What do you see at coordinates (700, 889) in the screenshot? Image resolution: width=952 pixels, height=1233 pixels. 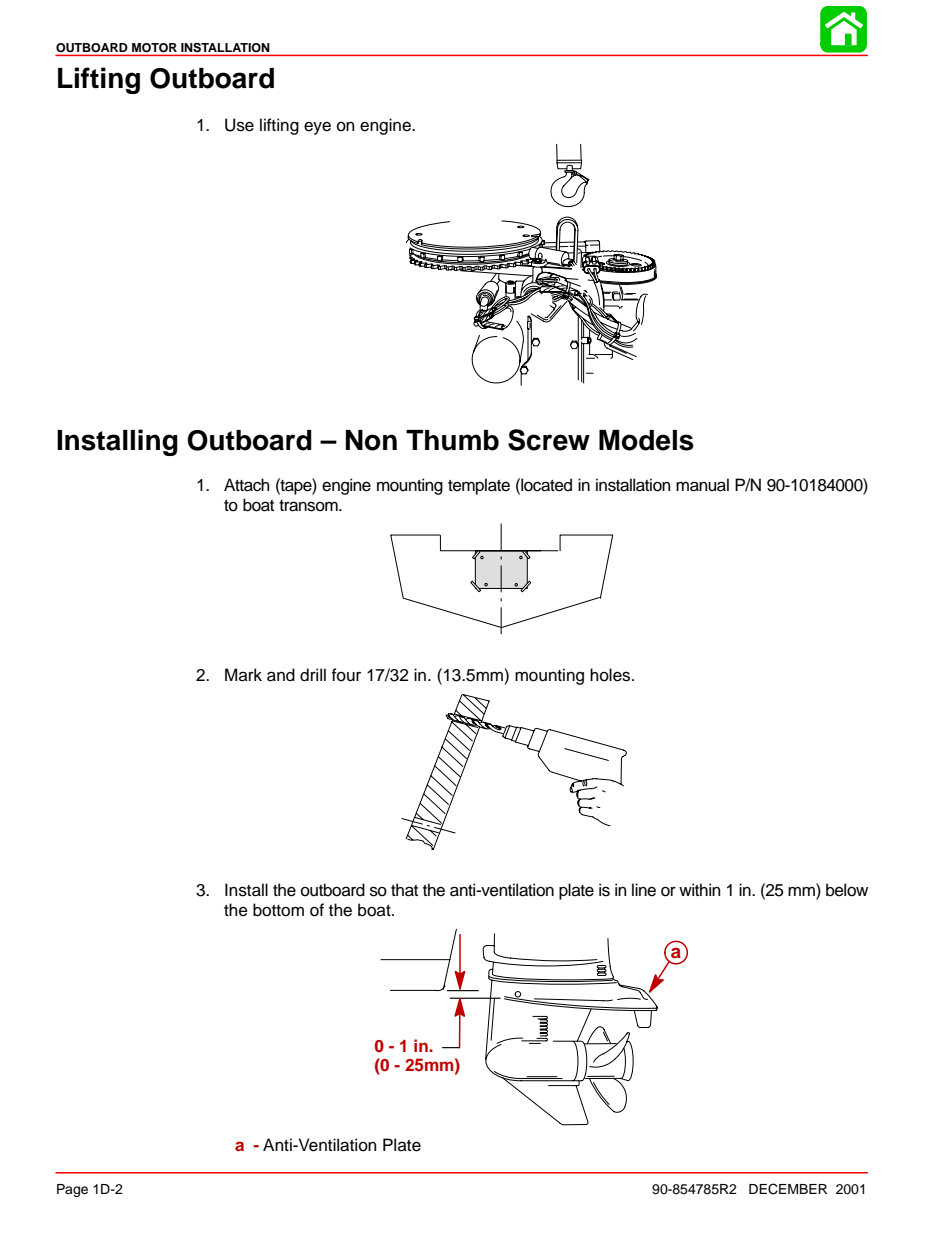 I see `within` at bounding box center [700, 889].
